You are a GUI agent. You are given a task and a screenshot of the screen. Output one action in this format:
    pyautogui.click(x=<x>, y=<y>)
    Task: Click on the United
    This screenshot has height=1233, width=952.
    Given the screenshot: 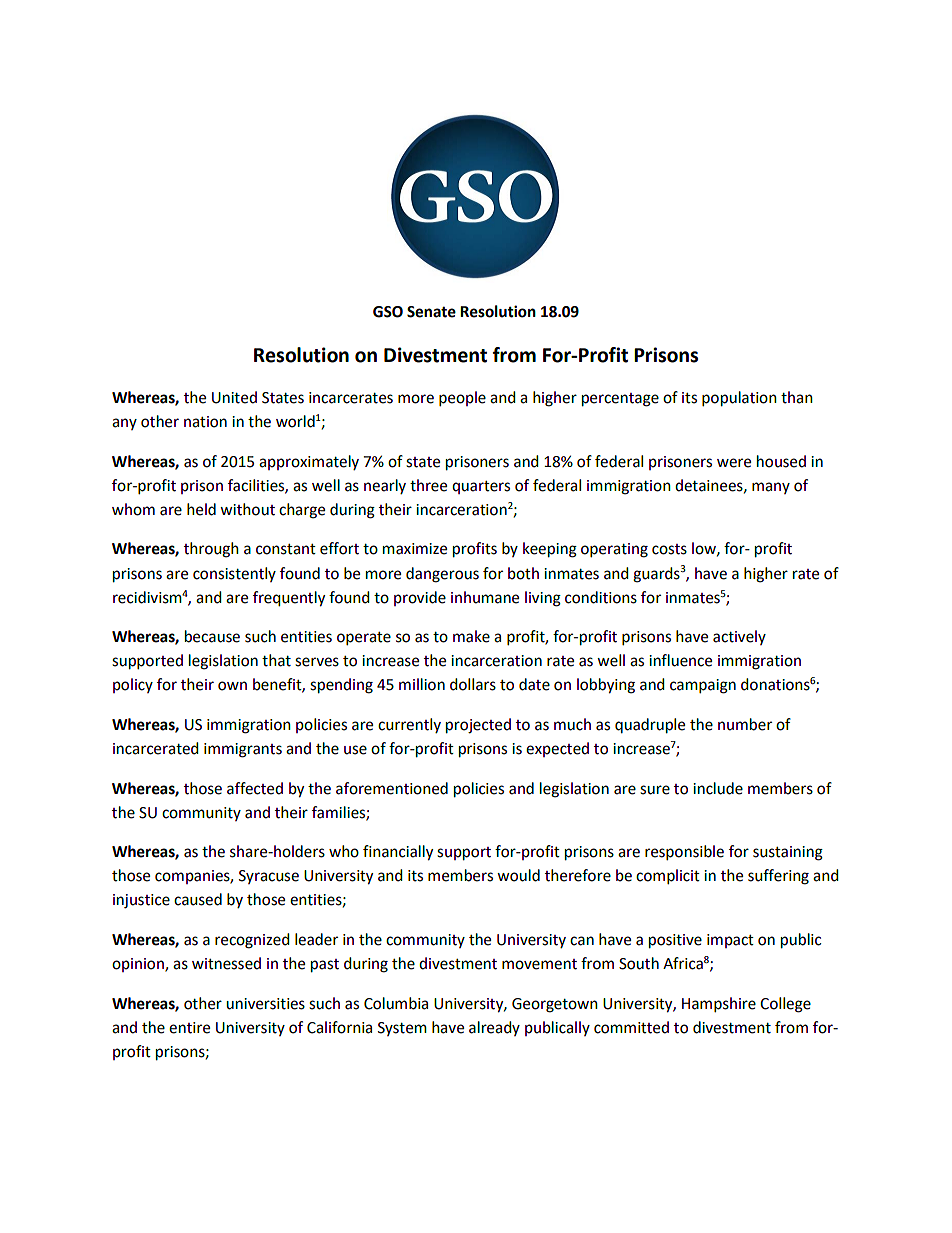 What is the action you would take?
    pyautogui.click(x=234, y=397)
